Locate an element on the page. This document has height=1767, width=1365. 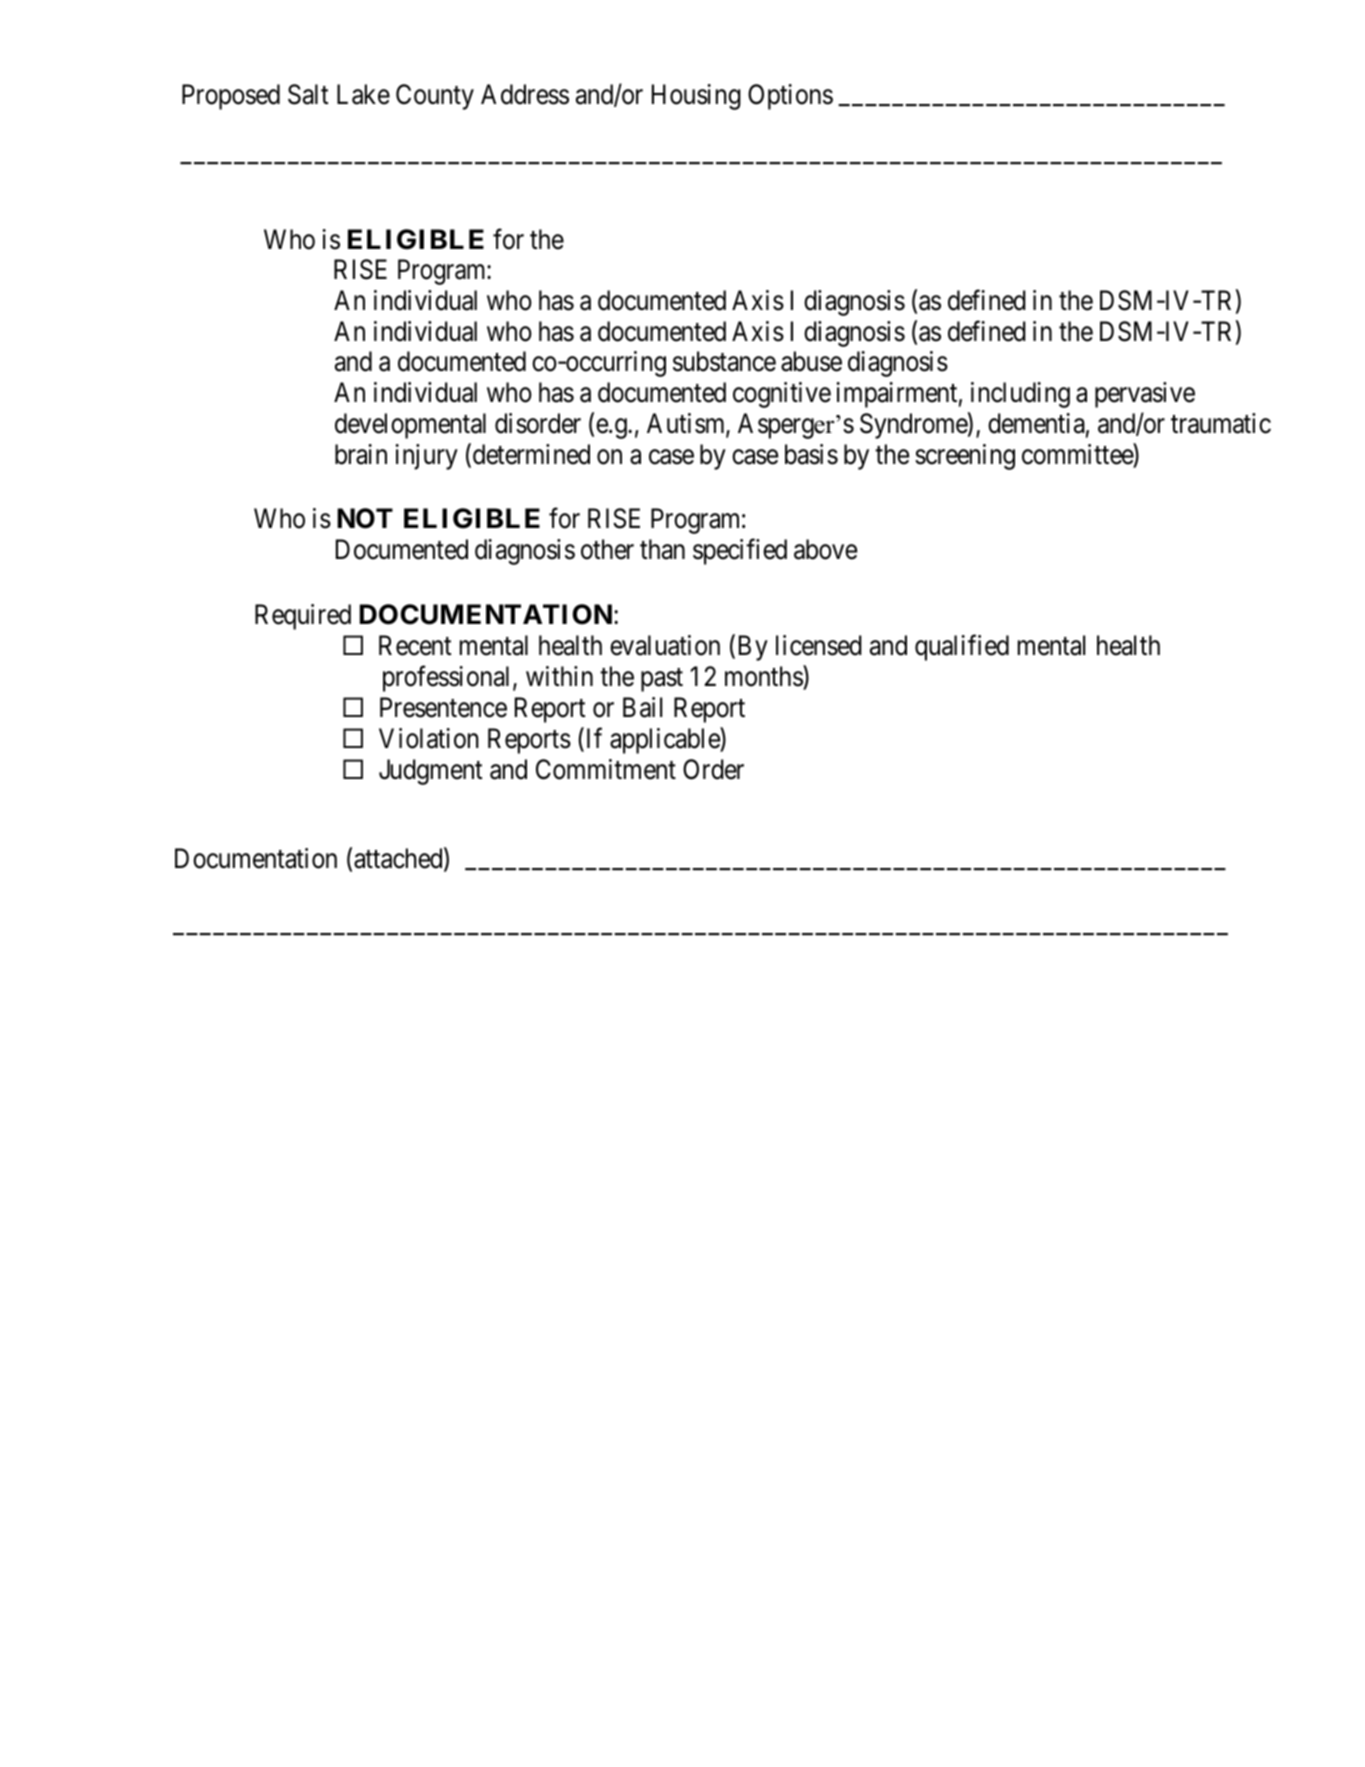
specified is located at coordinates (740, 552).
